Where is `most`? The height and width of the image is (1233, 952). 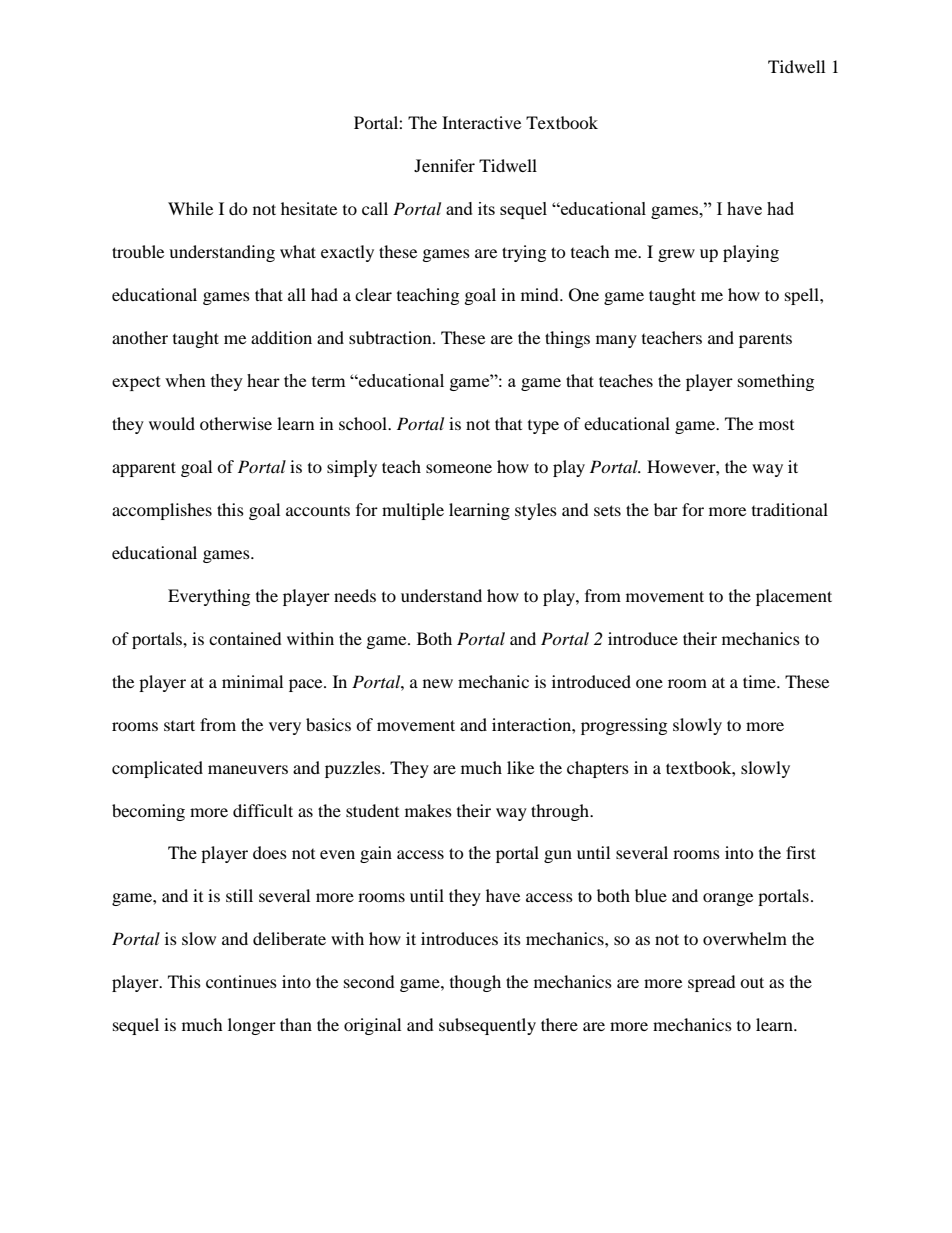 most is located at coordinates (776, 425).
